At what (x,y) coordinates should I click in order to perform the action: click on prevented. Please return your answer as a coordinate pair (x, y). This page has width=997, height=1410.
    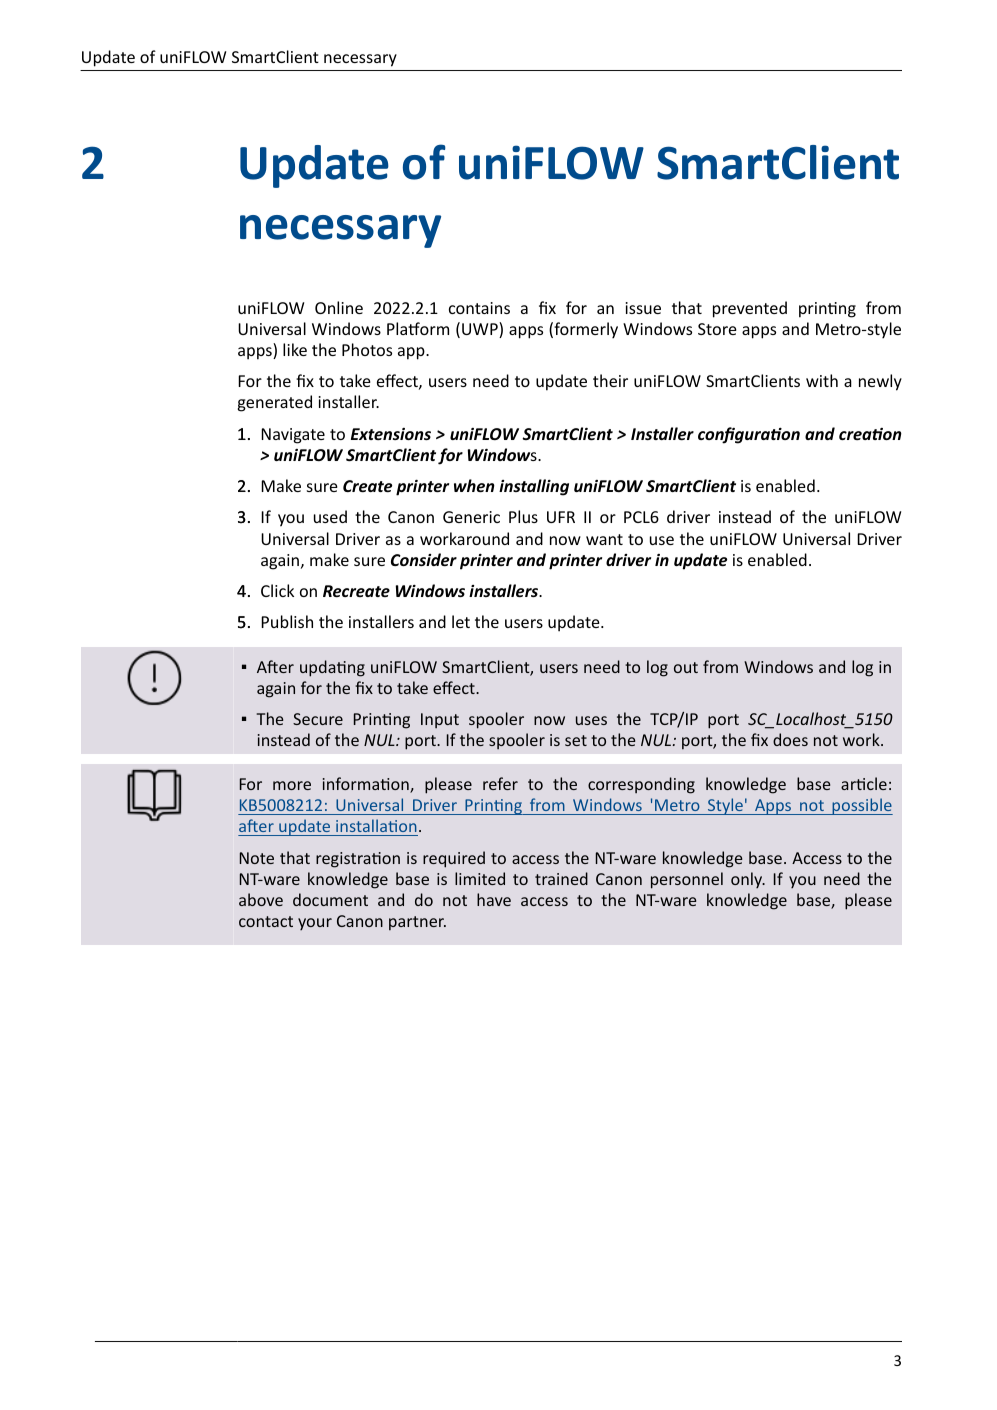
    Looking at the image, I should click on (750, 309).
